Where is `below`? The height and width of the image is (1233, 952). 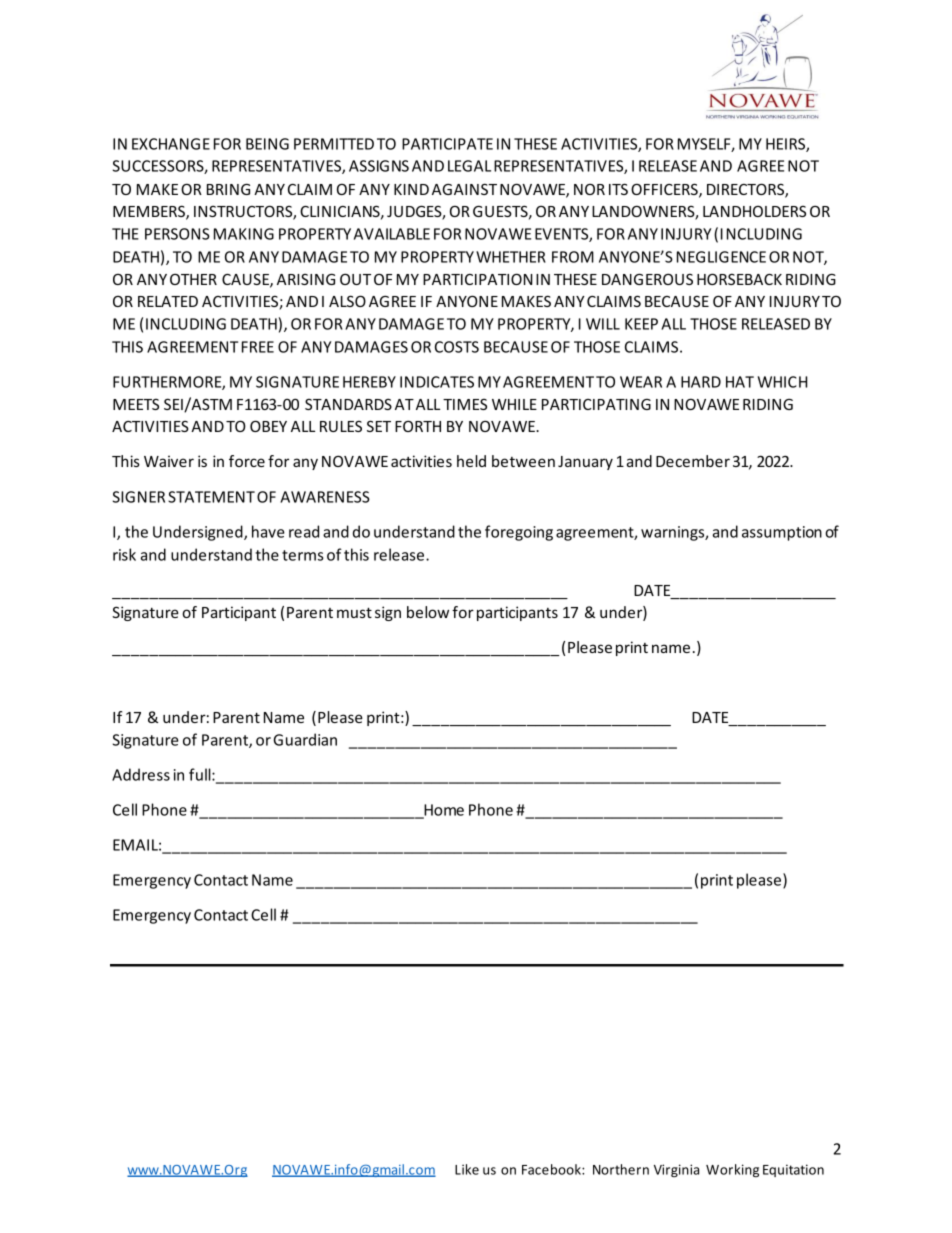 below is located at coordinates (428, 612).
